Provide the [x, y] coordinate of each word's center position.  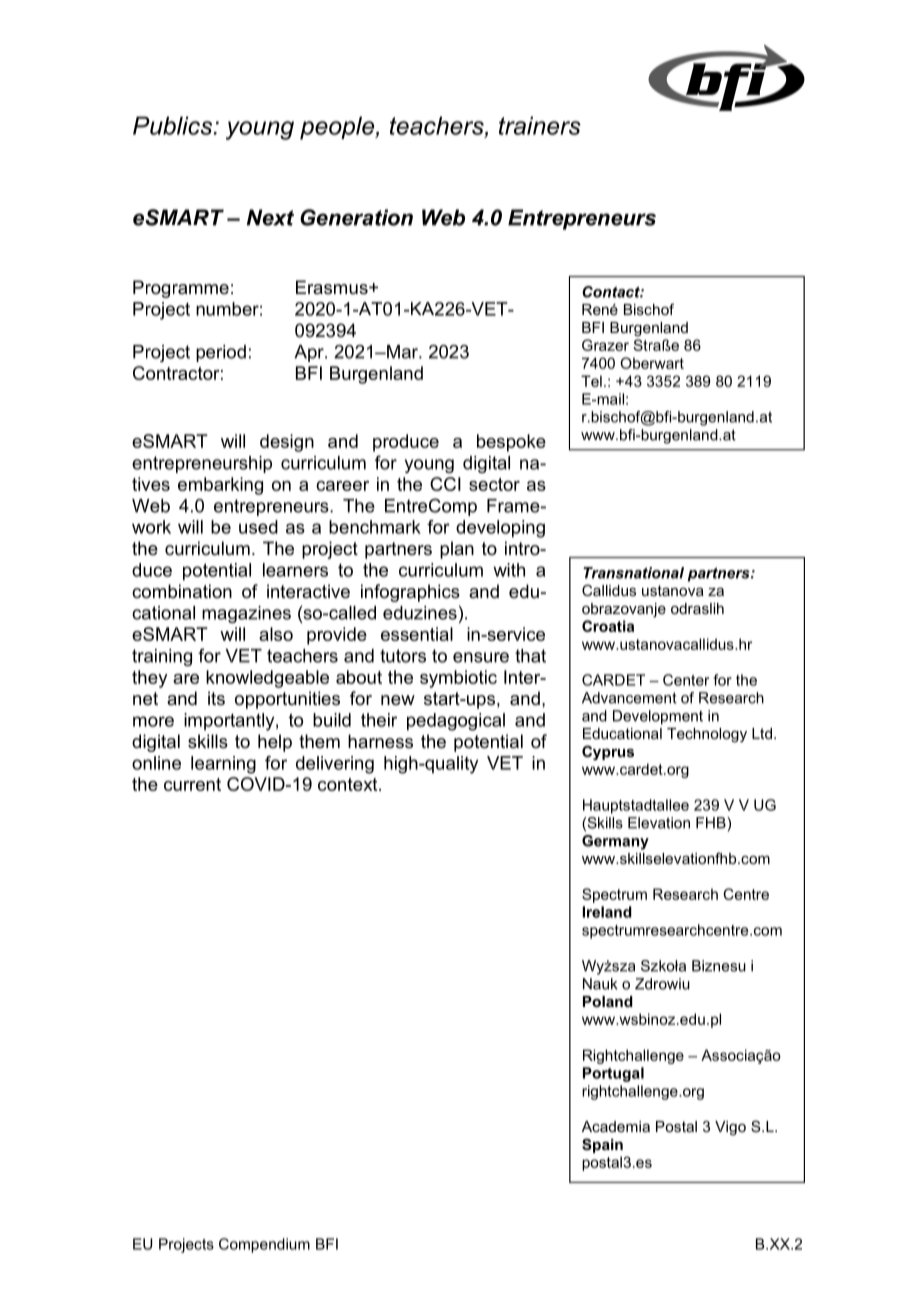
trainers [540, 125]
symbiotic [458, 679]
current [192, 784]
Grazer [605, 345]
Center [686, 680]
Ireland [607, 912]
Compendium [264, 1245]
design [287, 443]
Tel [591, 381]
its [216, 698]
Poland [608, 1001]
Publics [174, 125]
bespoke [511, 443]
